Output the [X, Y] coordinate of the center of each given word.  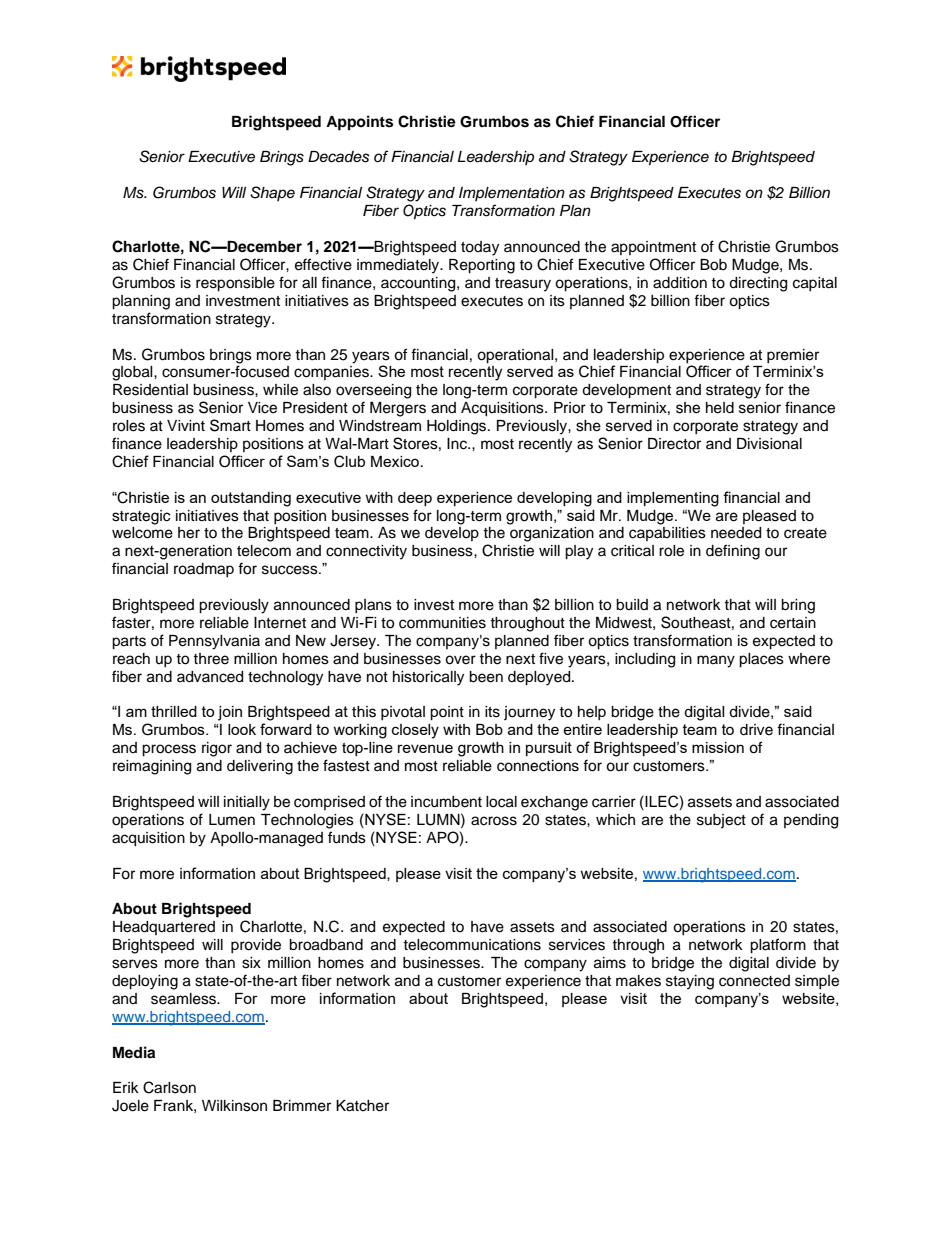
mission [718, 747]
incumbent [446, 802]
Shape [272, 193]
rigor [217, 749]
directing [758, 284]
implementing [673, 499]
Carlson [169, 1087]
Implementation [512, 194]
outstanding [251, 499]
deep [415, 499]
